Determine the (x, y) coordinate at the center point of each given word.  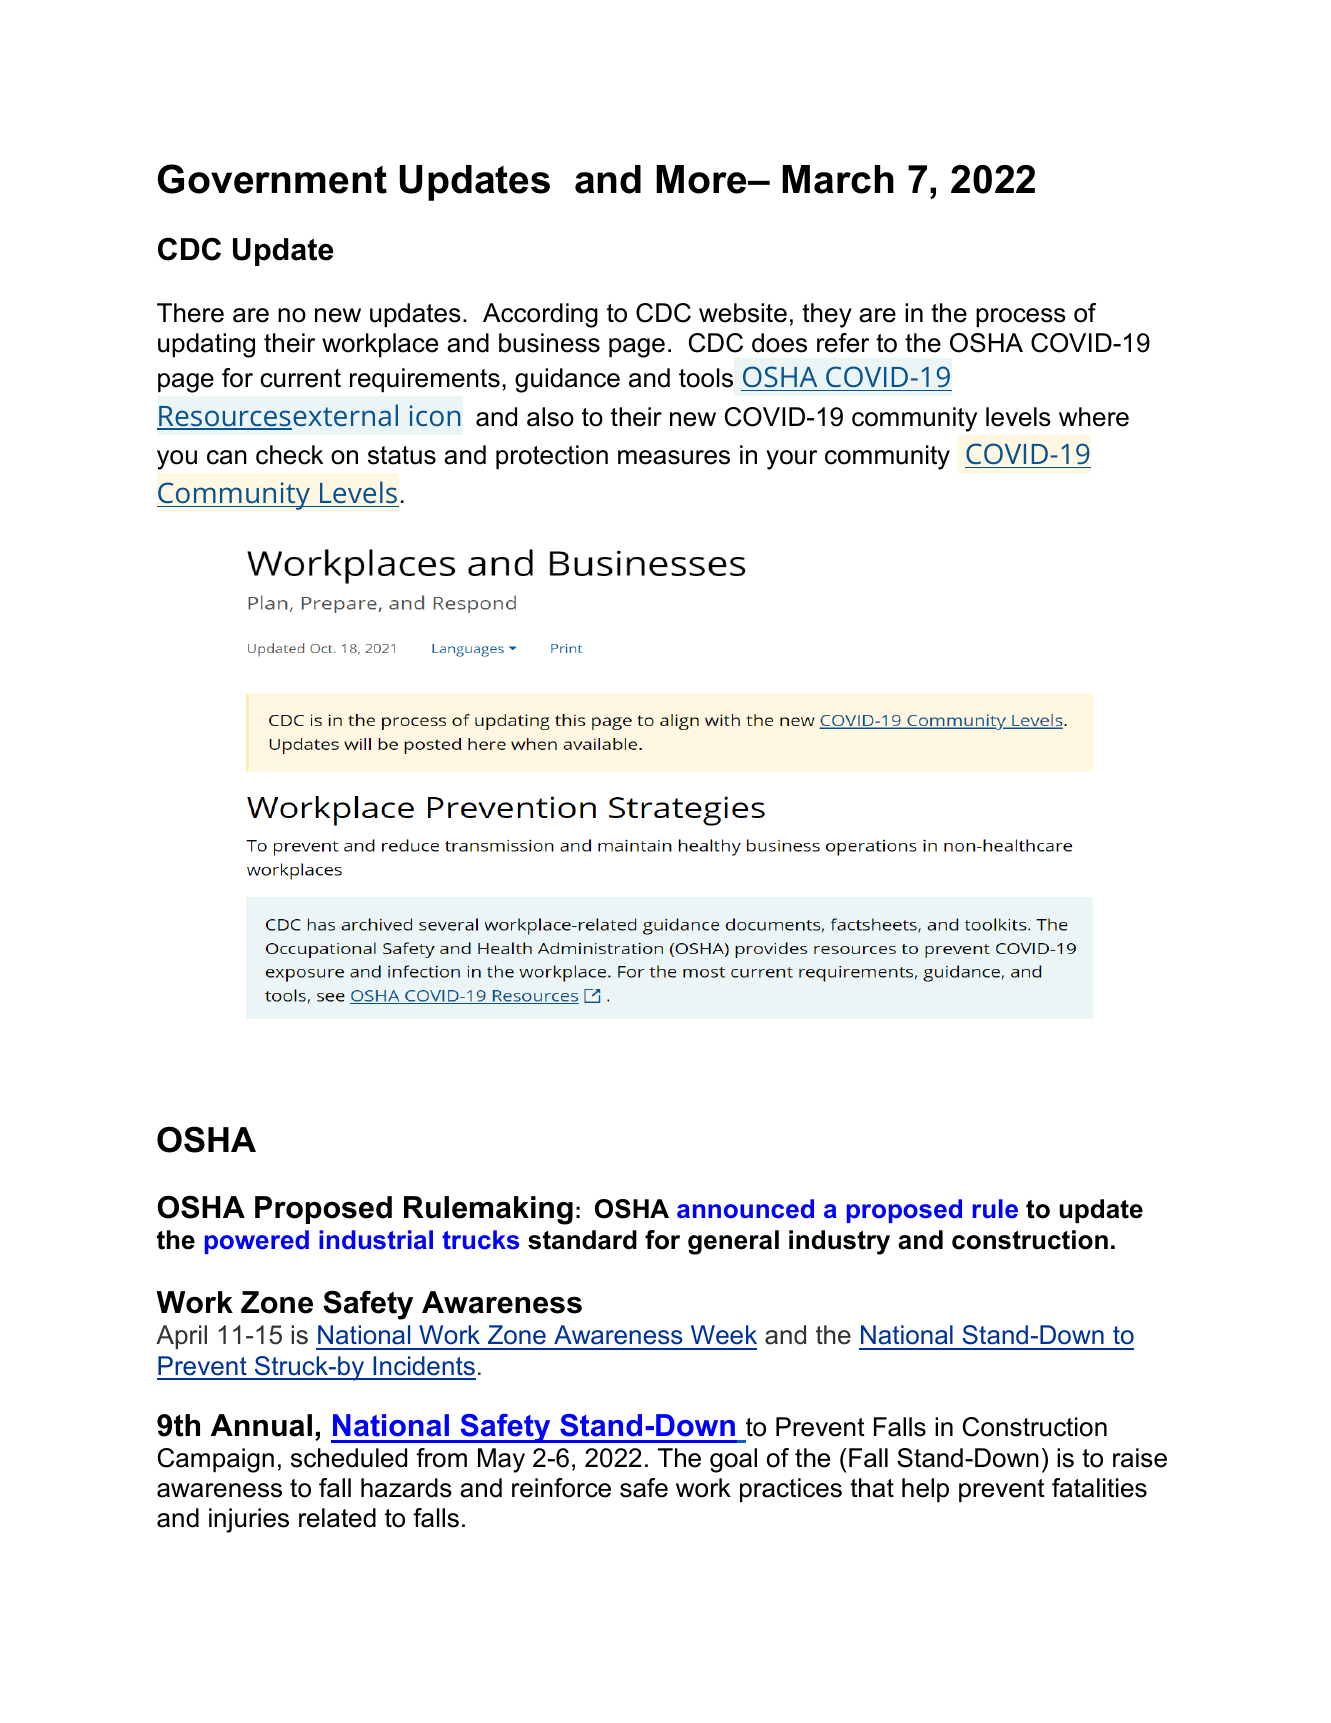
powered (257, 1242)
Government (272, 179)
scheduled (349, 1458)
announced (745, 1209)
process (1021, 317)
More (702, 179)
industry (839, 1242)
